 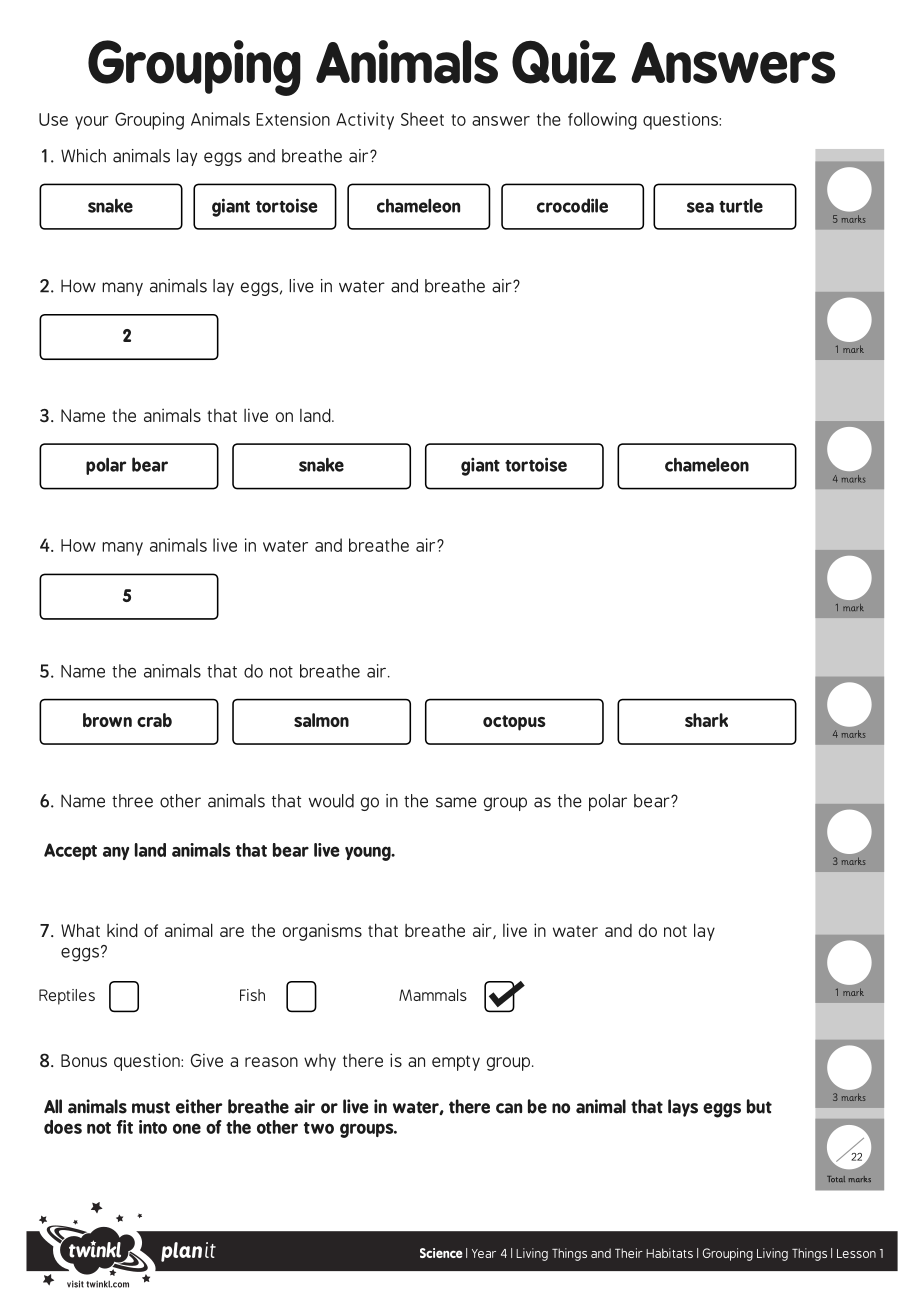 I want to click on your, so click(x=92, y=123).
